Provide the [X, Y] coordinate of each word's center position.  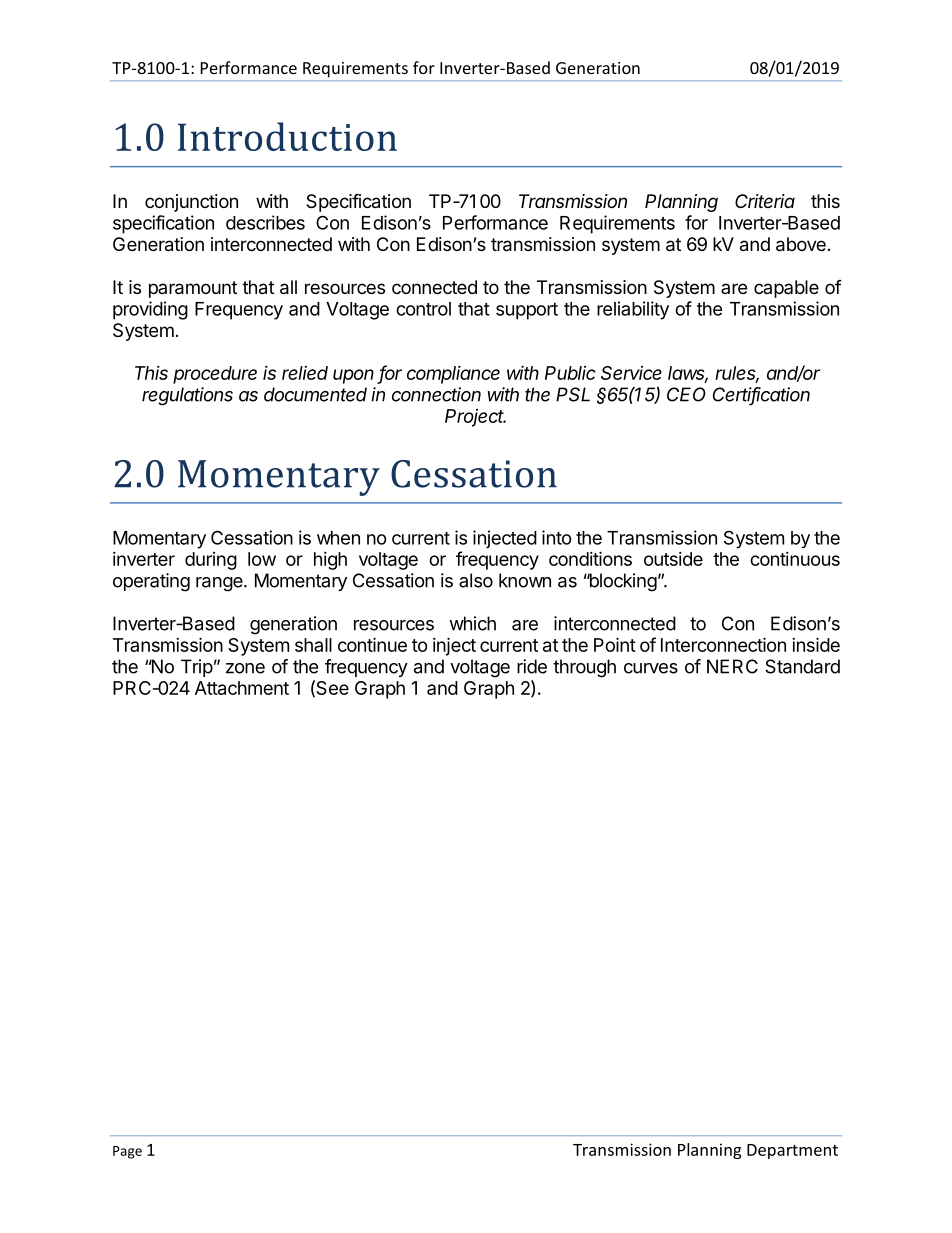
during [211, 561]
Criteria [765, 201]
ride [532, 666]
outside [673, 559]
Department [792, 1151]
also [476, 580]
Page [127, 1152]
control [423, 309]
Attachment [242, 688]
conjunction [191, 203]
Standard [802, 666]
